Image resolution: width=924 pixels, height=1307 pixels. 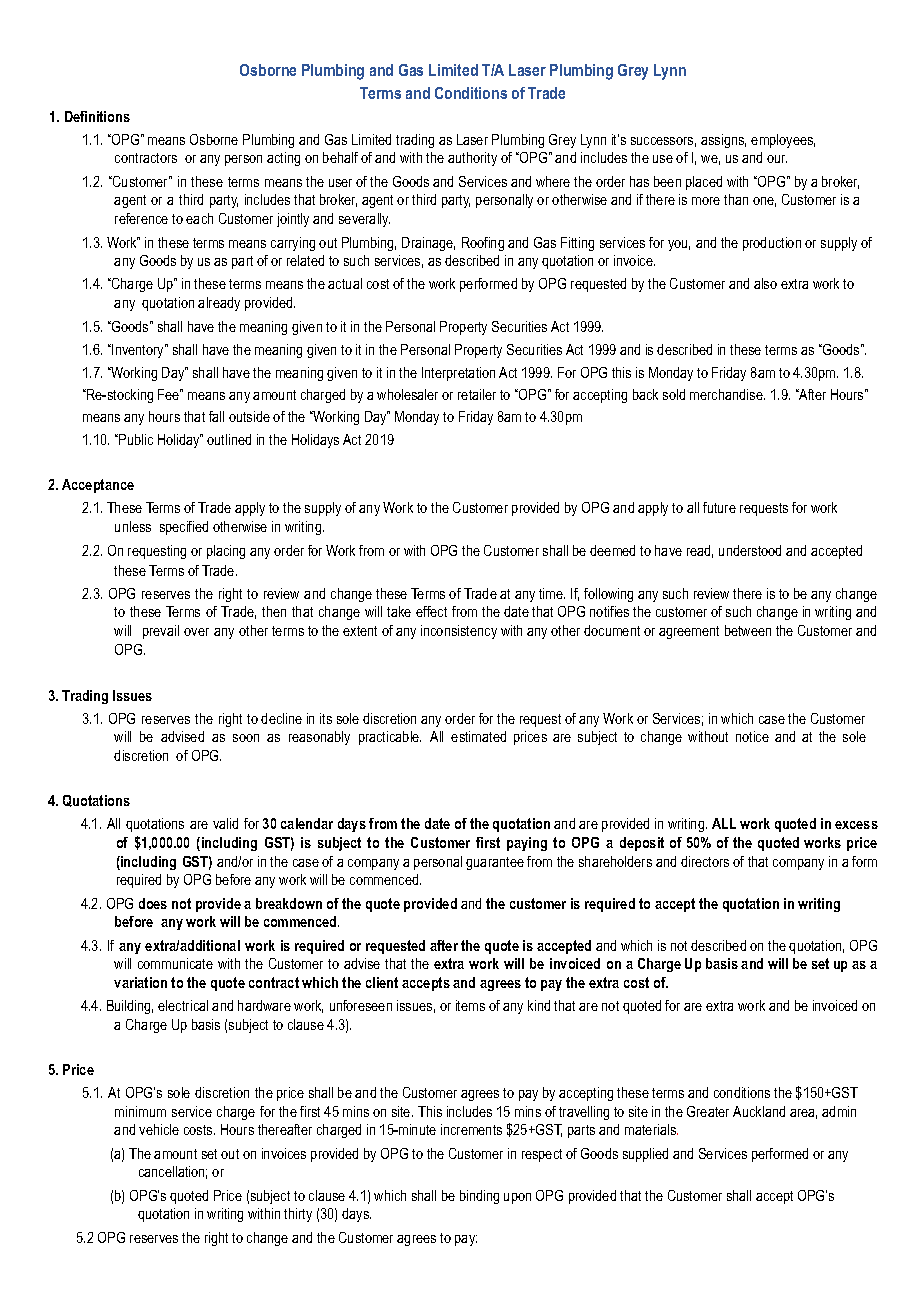 I want to click on Auckland, so click(x=759, y=1111).
